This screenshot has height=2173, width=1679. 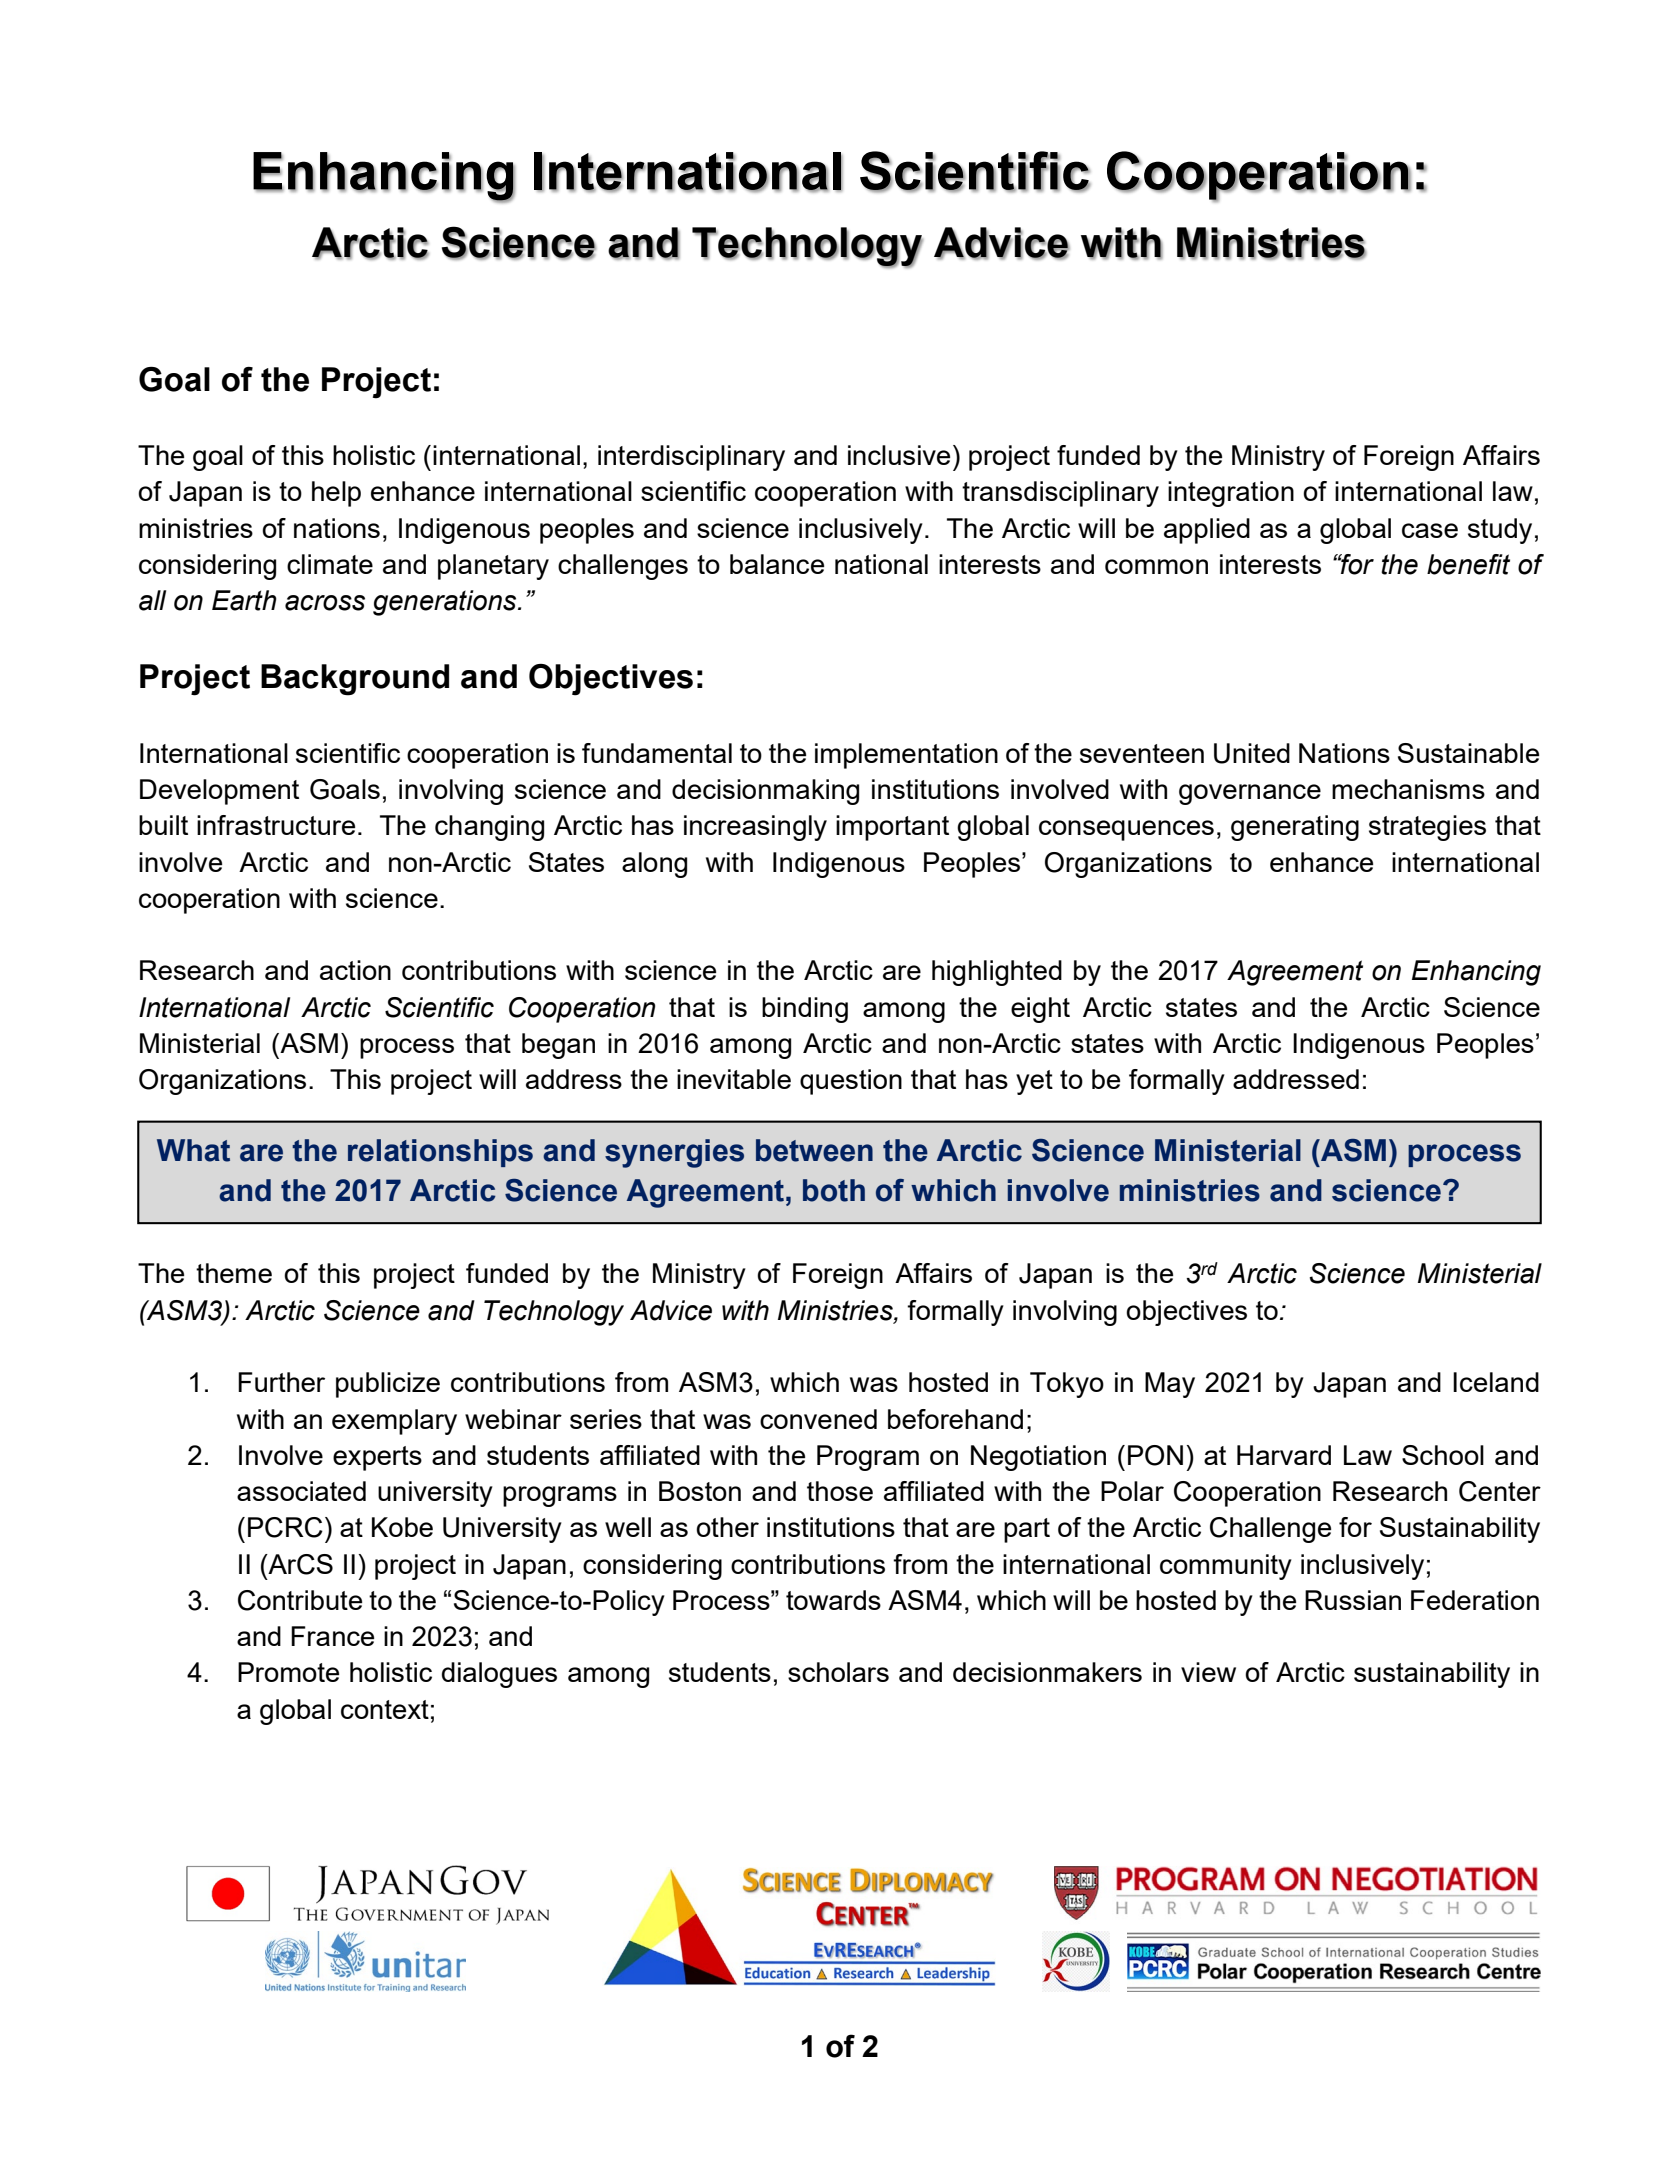 What do you see at coordinates (1034, 1082) in the screenshot?
I see `yet` at bounding box center [1034, 1082].
